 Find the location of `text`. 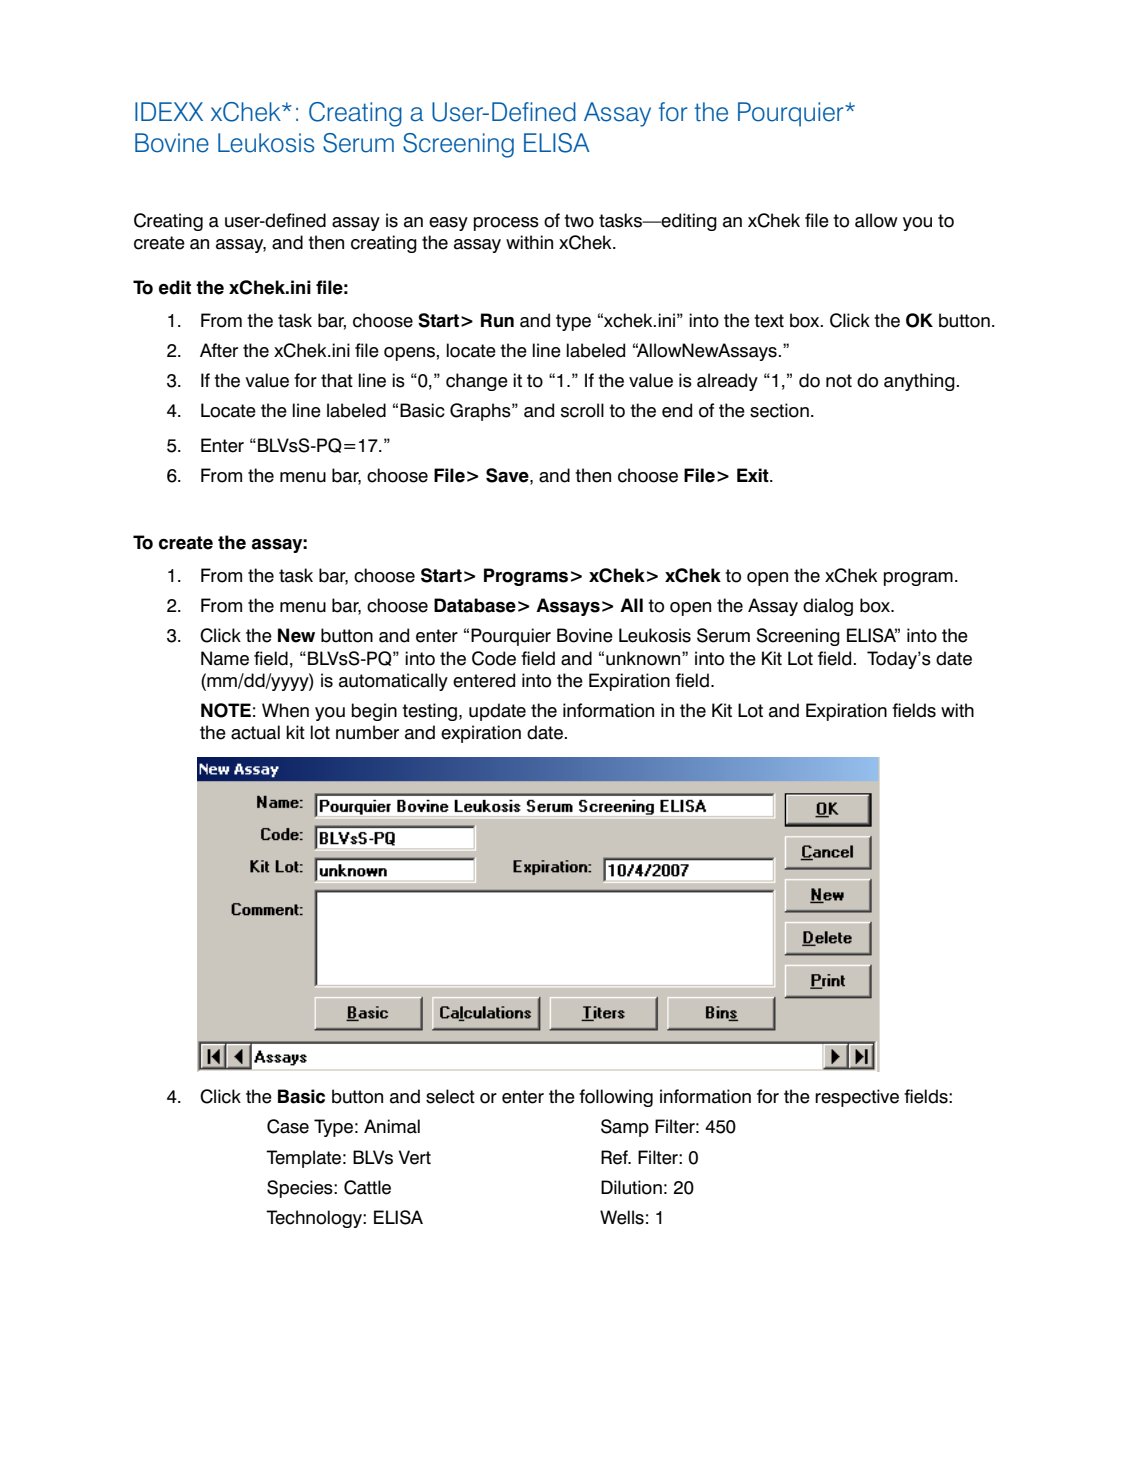

text is located at coordinates (769, 321).
